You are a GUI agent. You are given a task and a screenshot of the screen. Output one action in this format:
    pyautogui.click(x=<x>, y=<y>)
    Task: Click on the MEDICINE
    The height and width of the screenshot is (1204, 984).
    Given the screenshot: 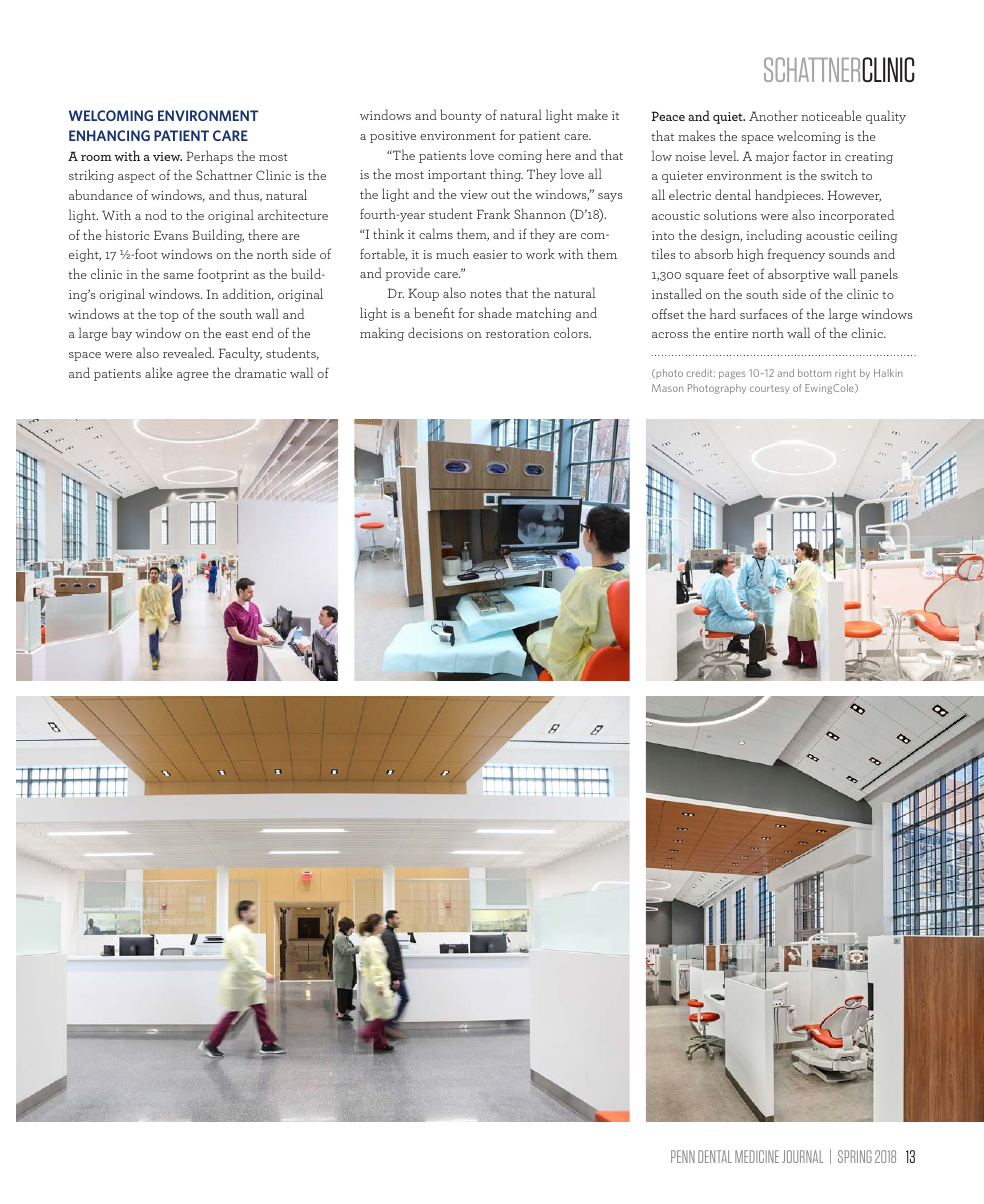 What is the action you would take?
    pyautogui.click(x=757, y=1156)
